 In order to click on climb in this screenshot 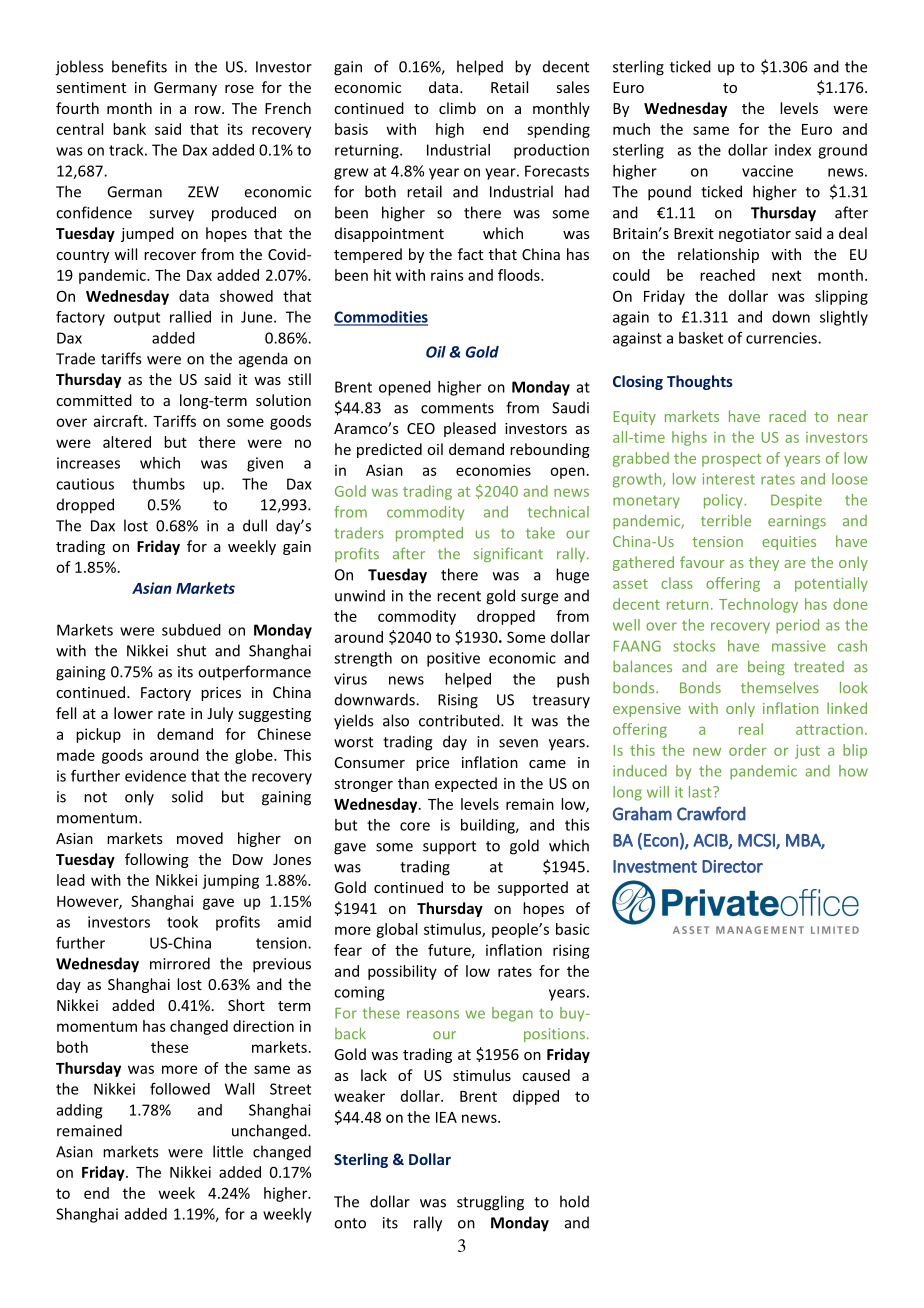, I will do `click(457, 108)`.
